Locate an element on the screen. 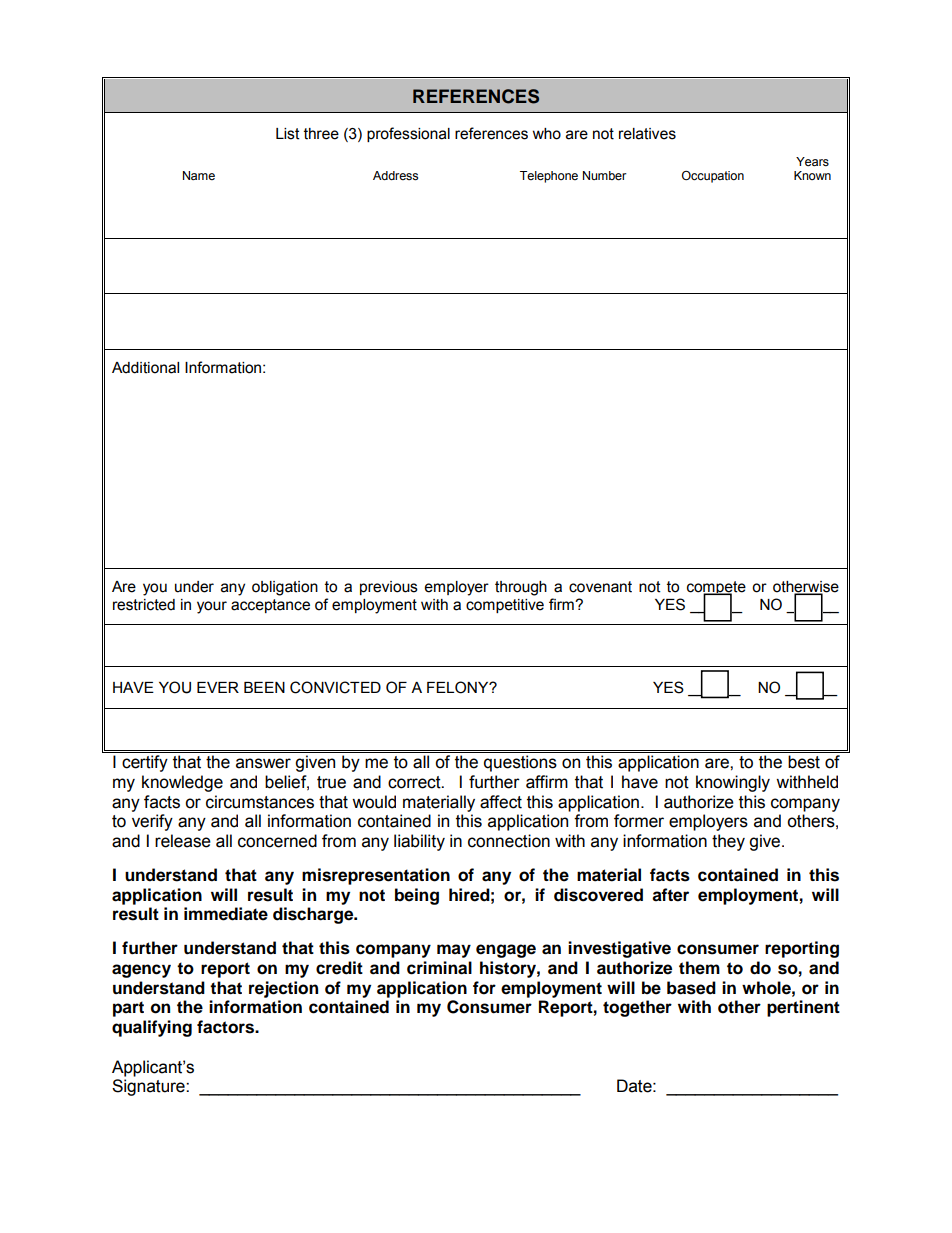 The width and height of the screenshot is (952, 1233). criminal is located at coordinates (439, 968).
